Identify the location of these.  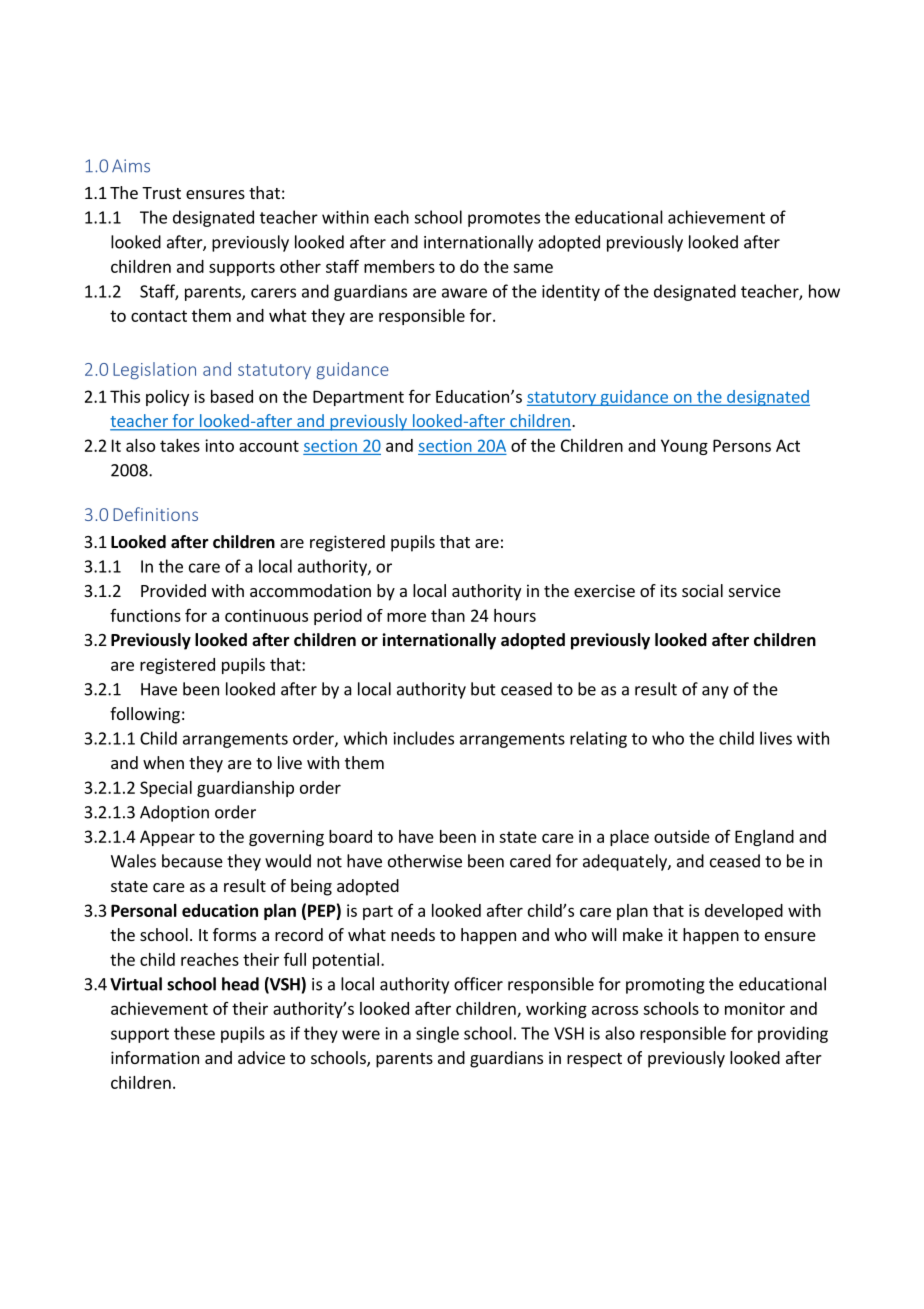
(194, 1033).
